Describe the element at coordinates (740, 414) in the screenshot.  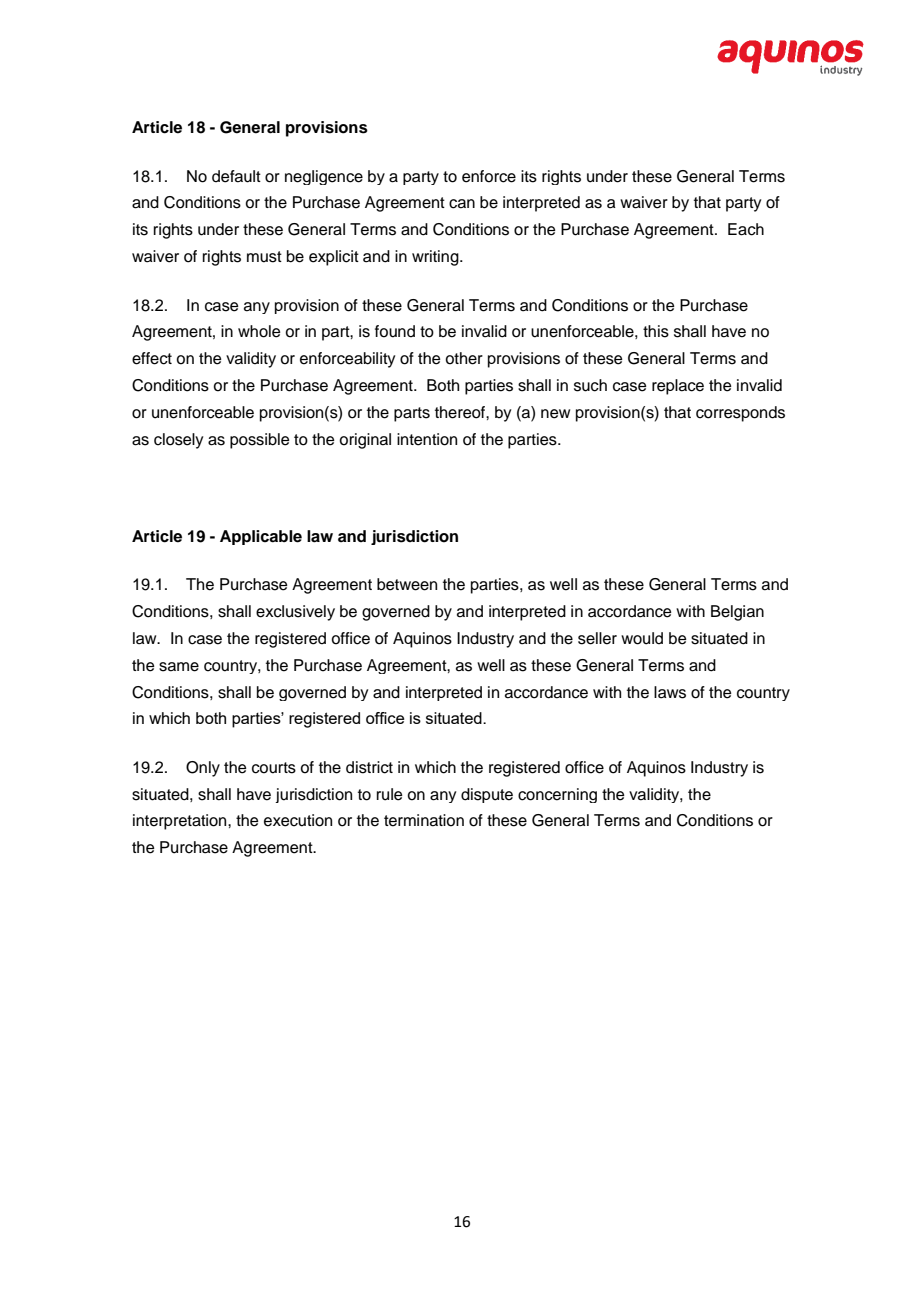
I see `corresponds` at that location.
